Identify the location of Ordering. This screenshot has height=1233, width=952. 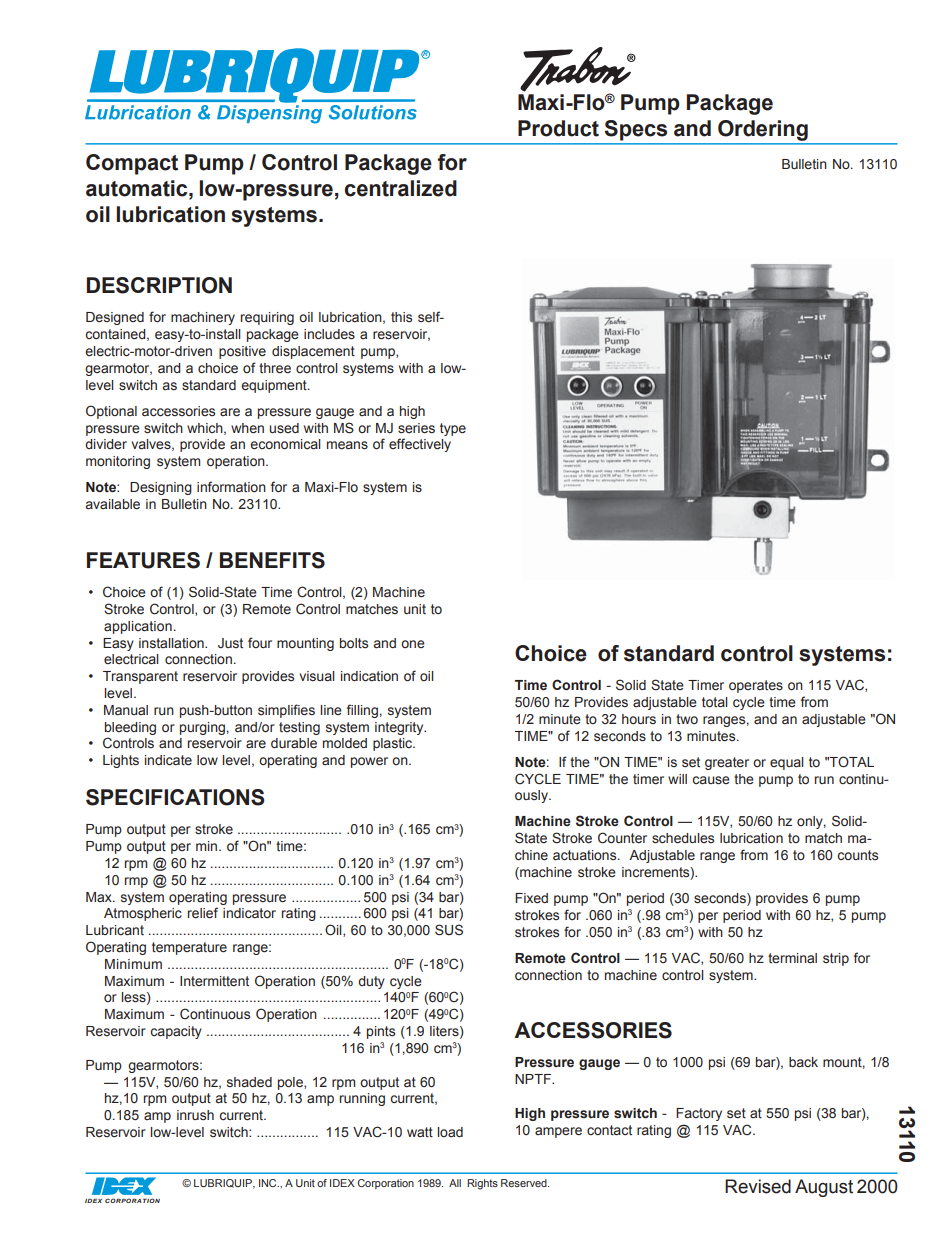
(763, 130).
